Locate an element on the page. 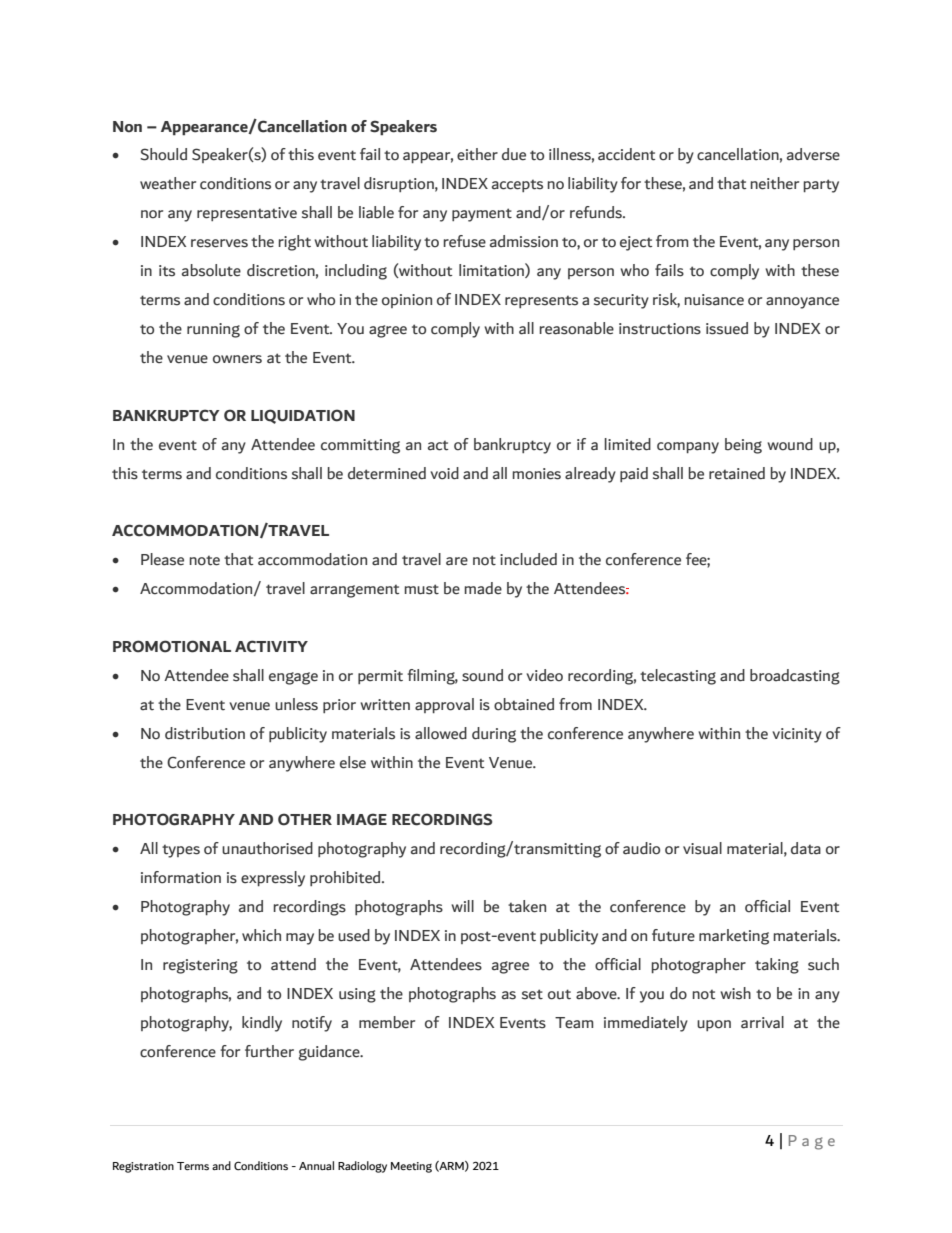 The height and width of the image is (1233, 952). Should is located at coordinates (163, 154).
